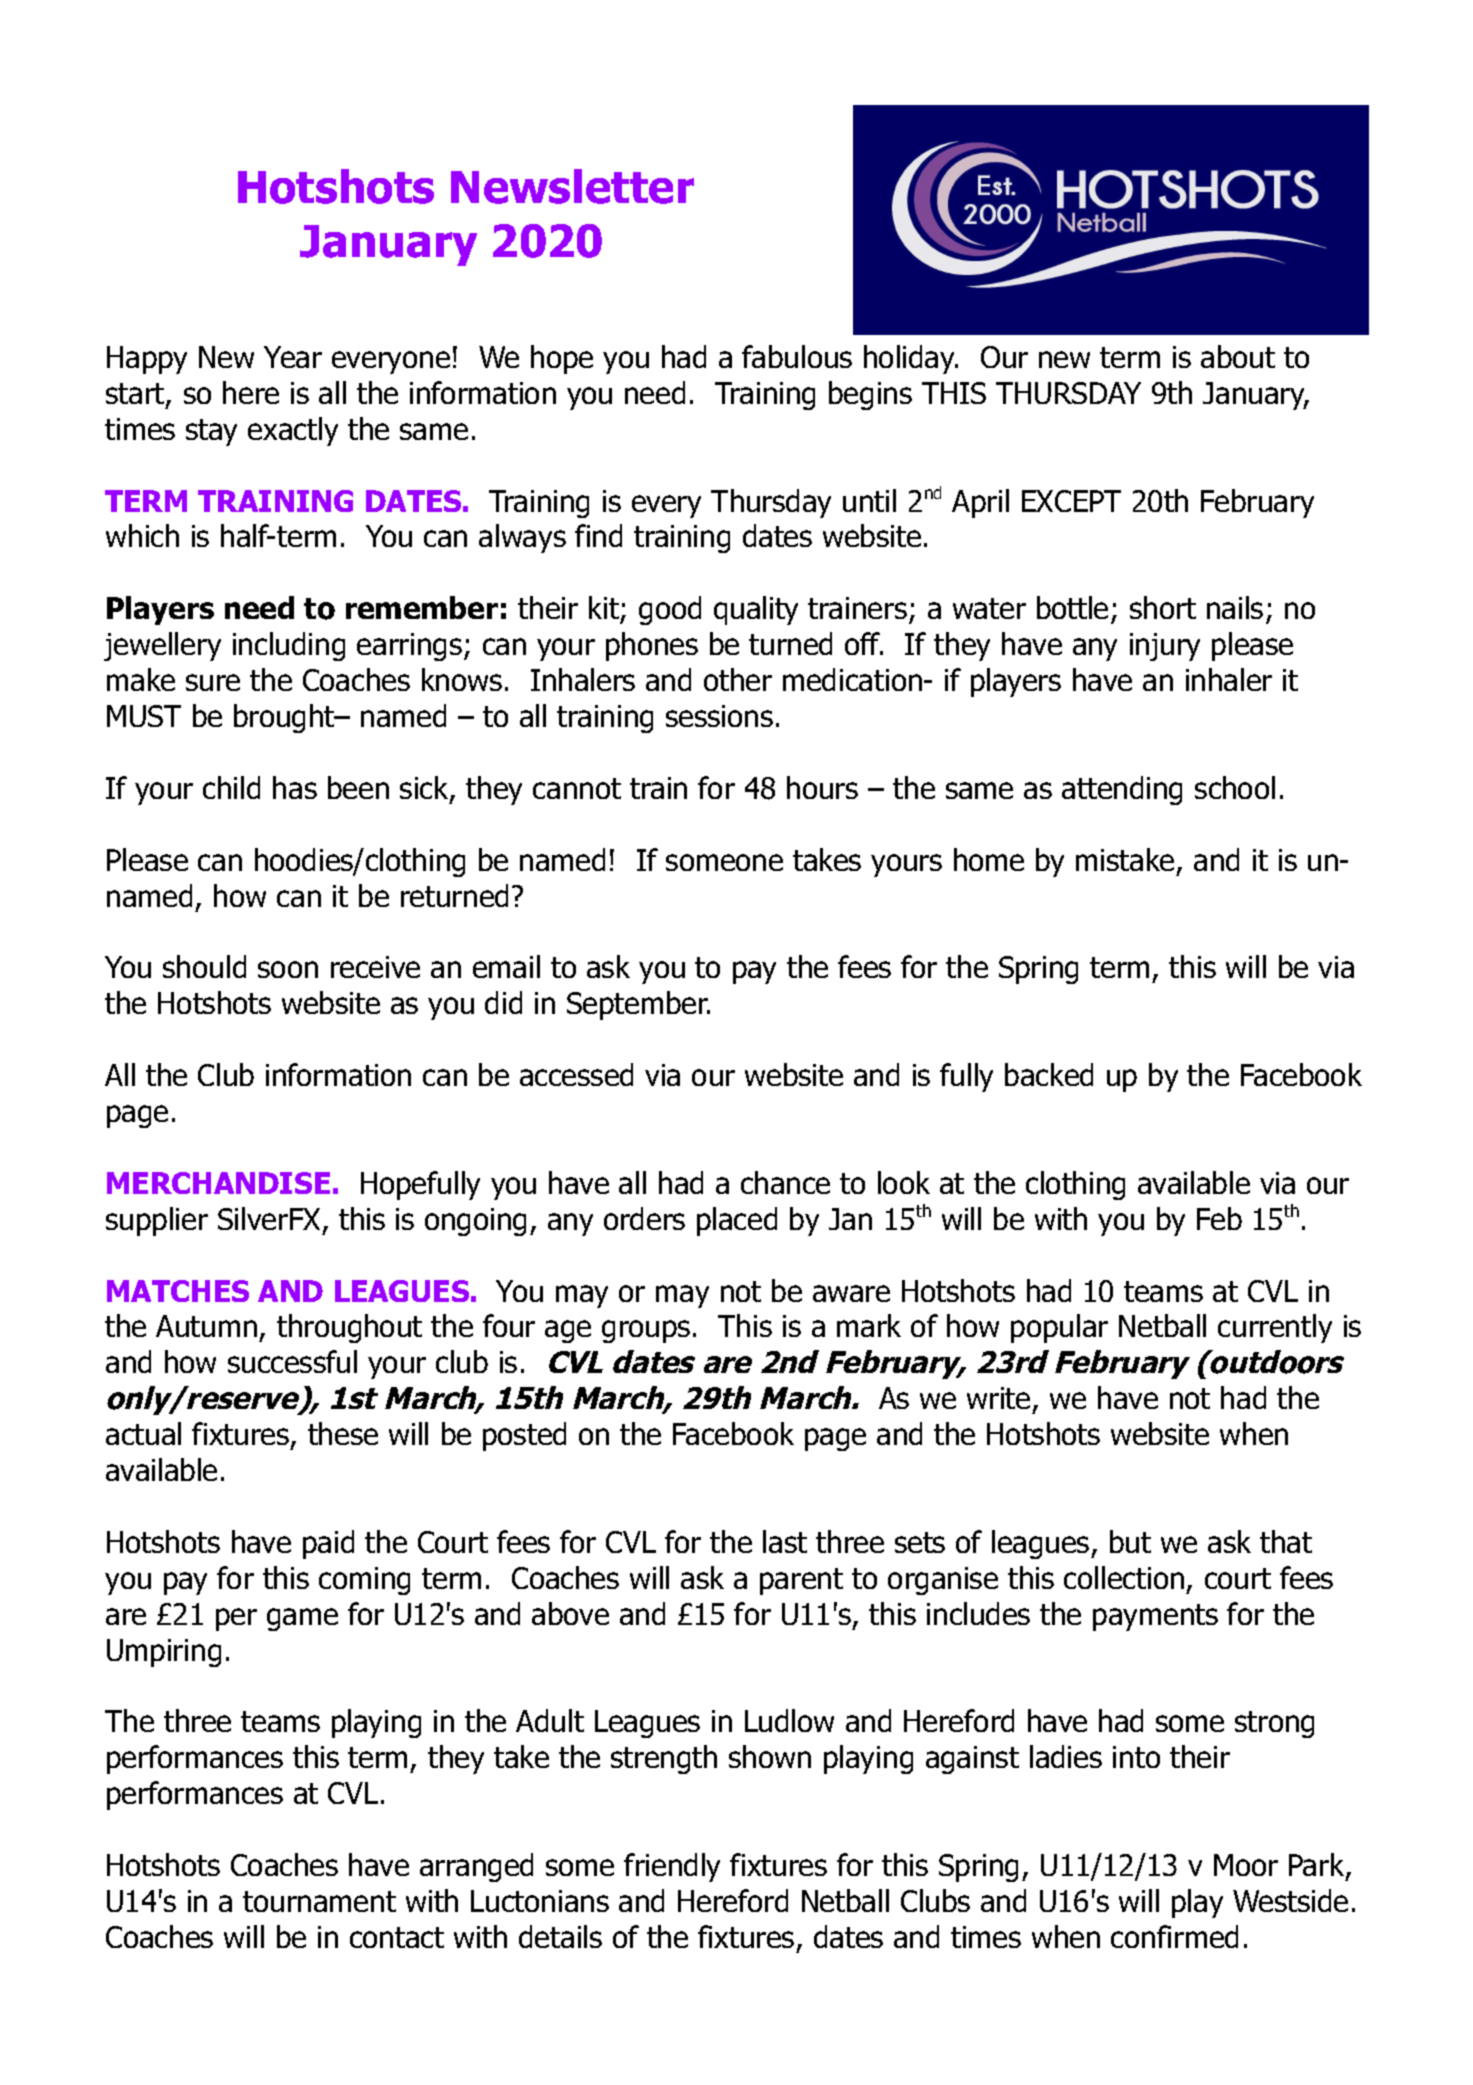 The height and width of the screenshot is (2085, 1473). Describe the element at coordinates (646, 1331) in the screenshot. I see `groups` at that location.
